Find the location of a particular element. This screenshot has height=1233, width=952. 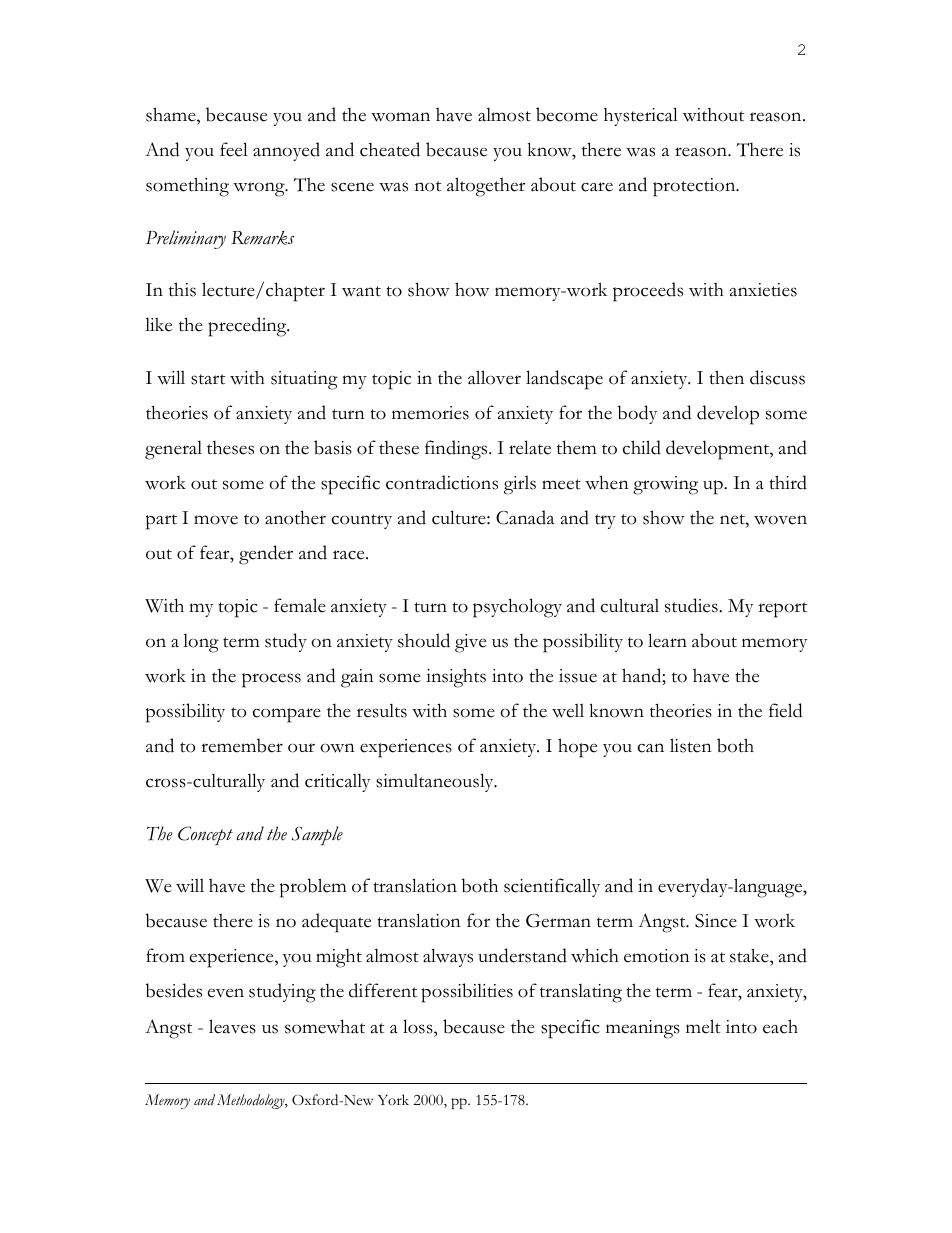

feel is located at coordinates (234, 149).
